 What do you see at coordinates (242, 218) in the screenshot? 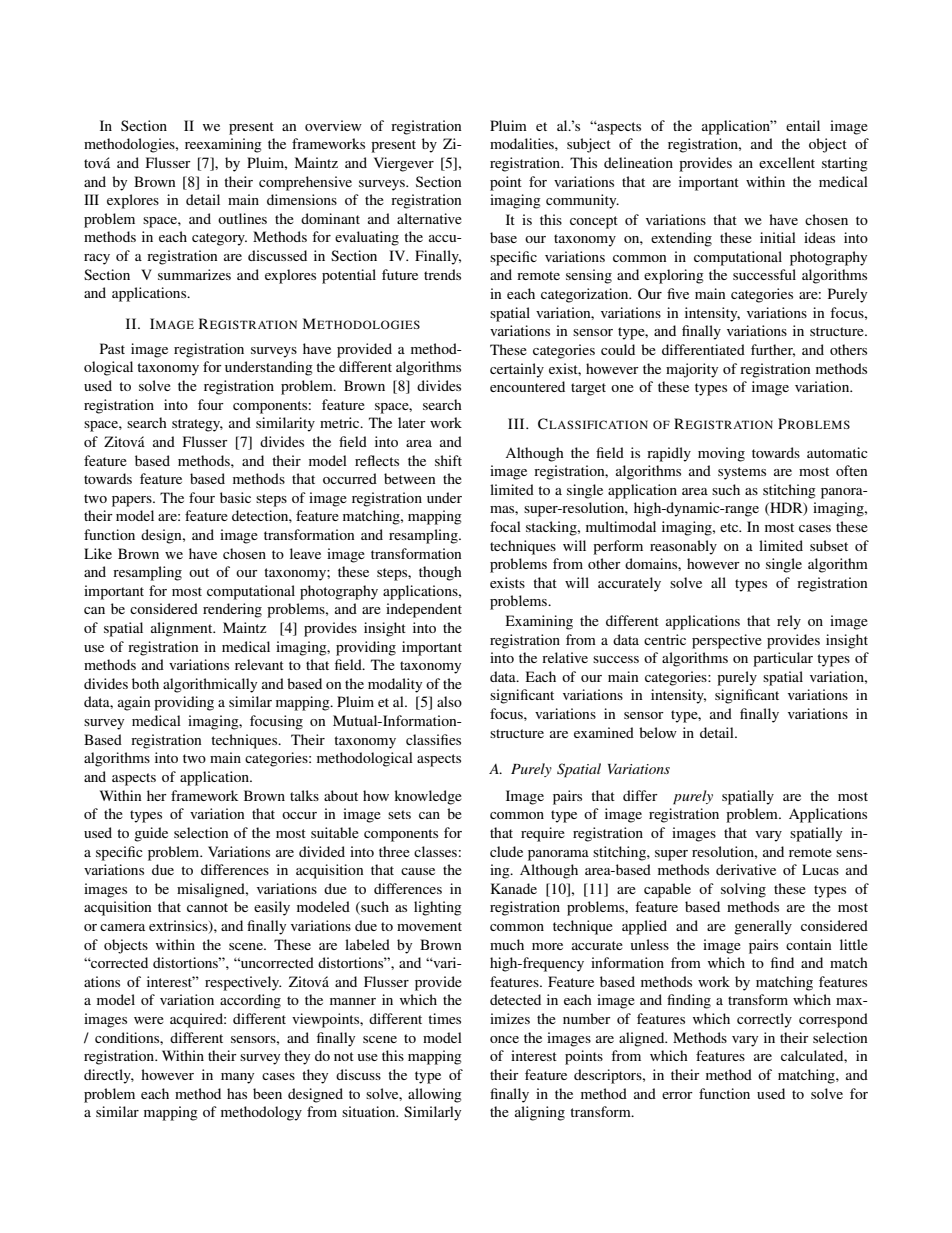
I see `outlines` at bounding box center [242, 218].
